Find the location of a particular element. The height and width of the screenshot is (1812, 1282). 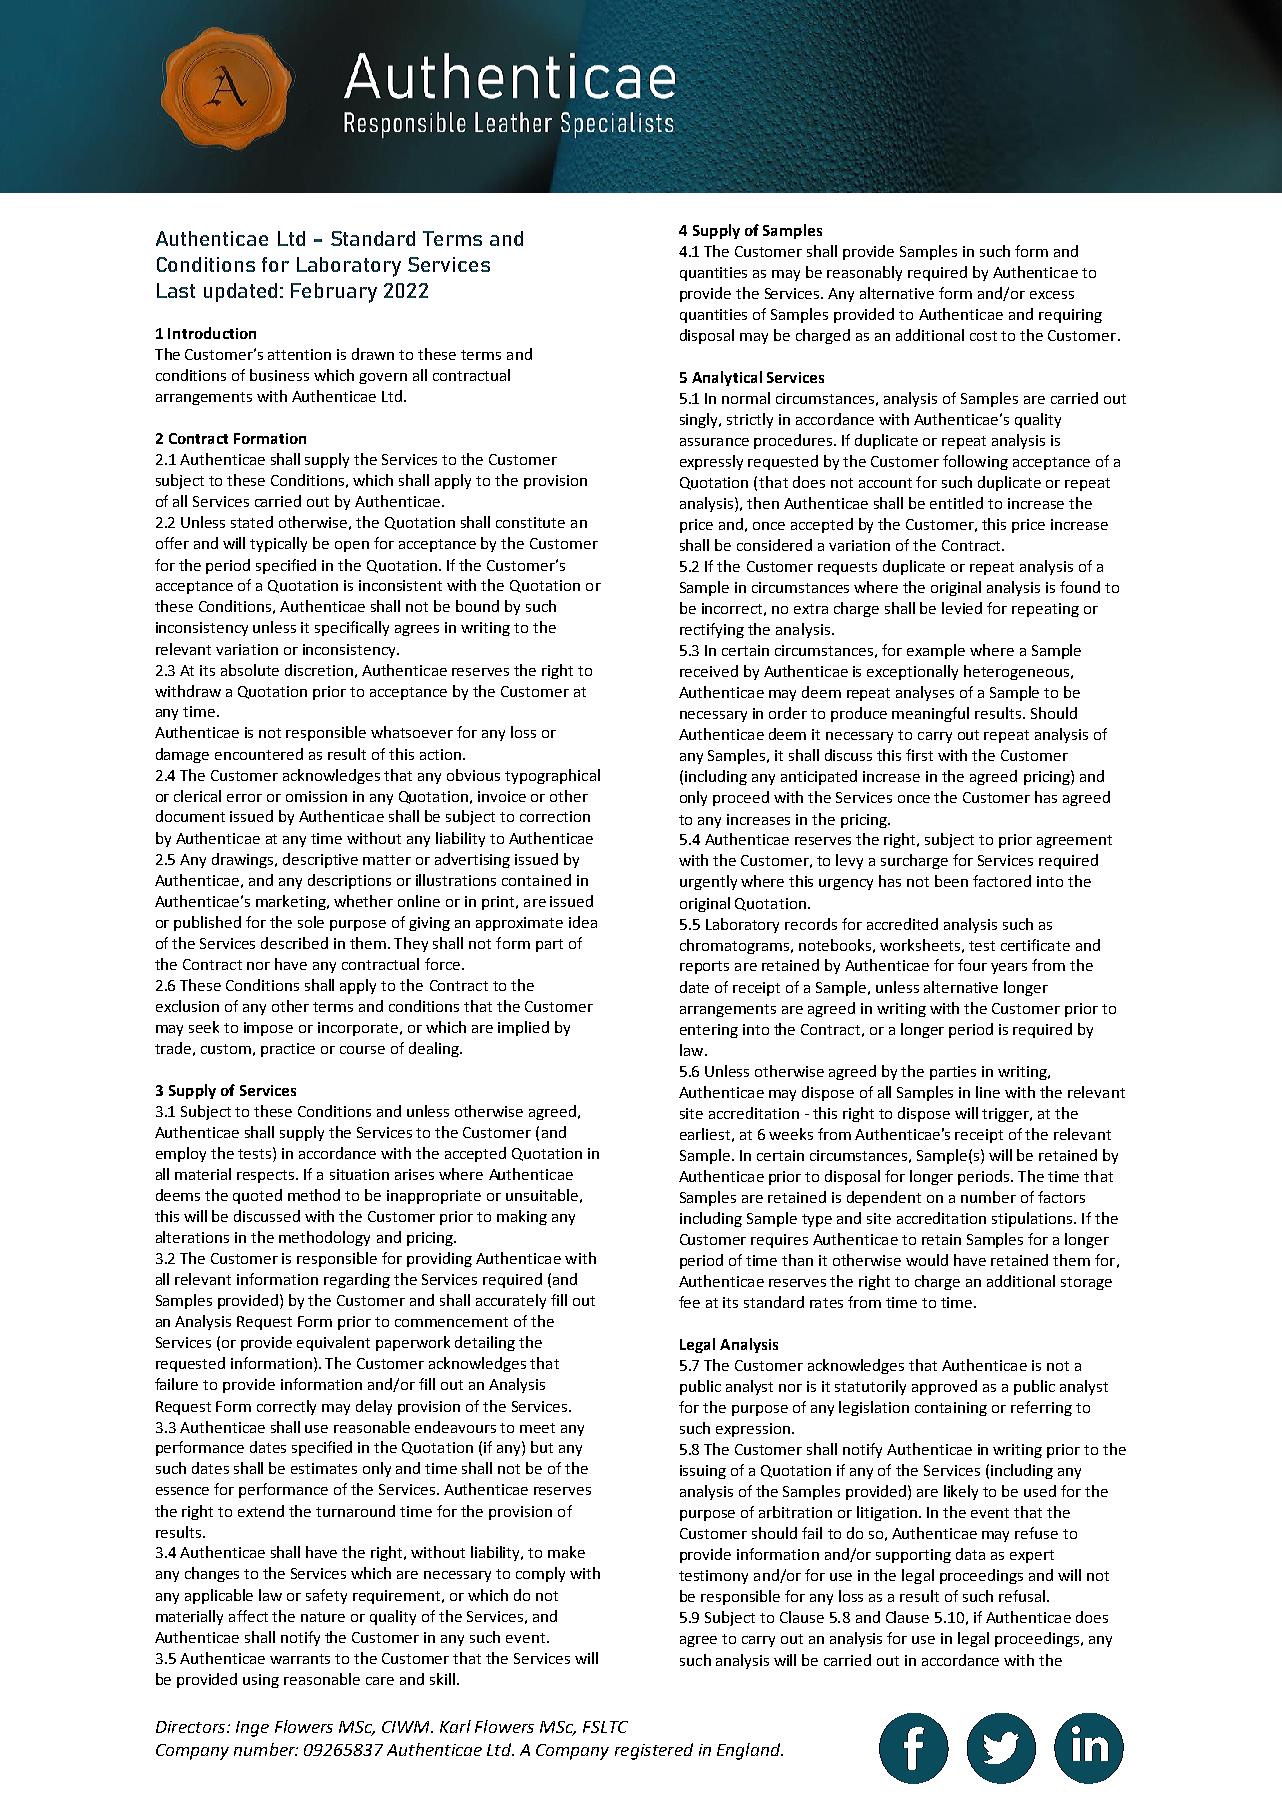

stipulations is located at coordinates (1033, 1219).
